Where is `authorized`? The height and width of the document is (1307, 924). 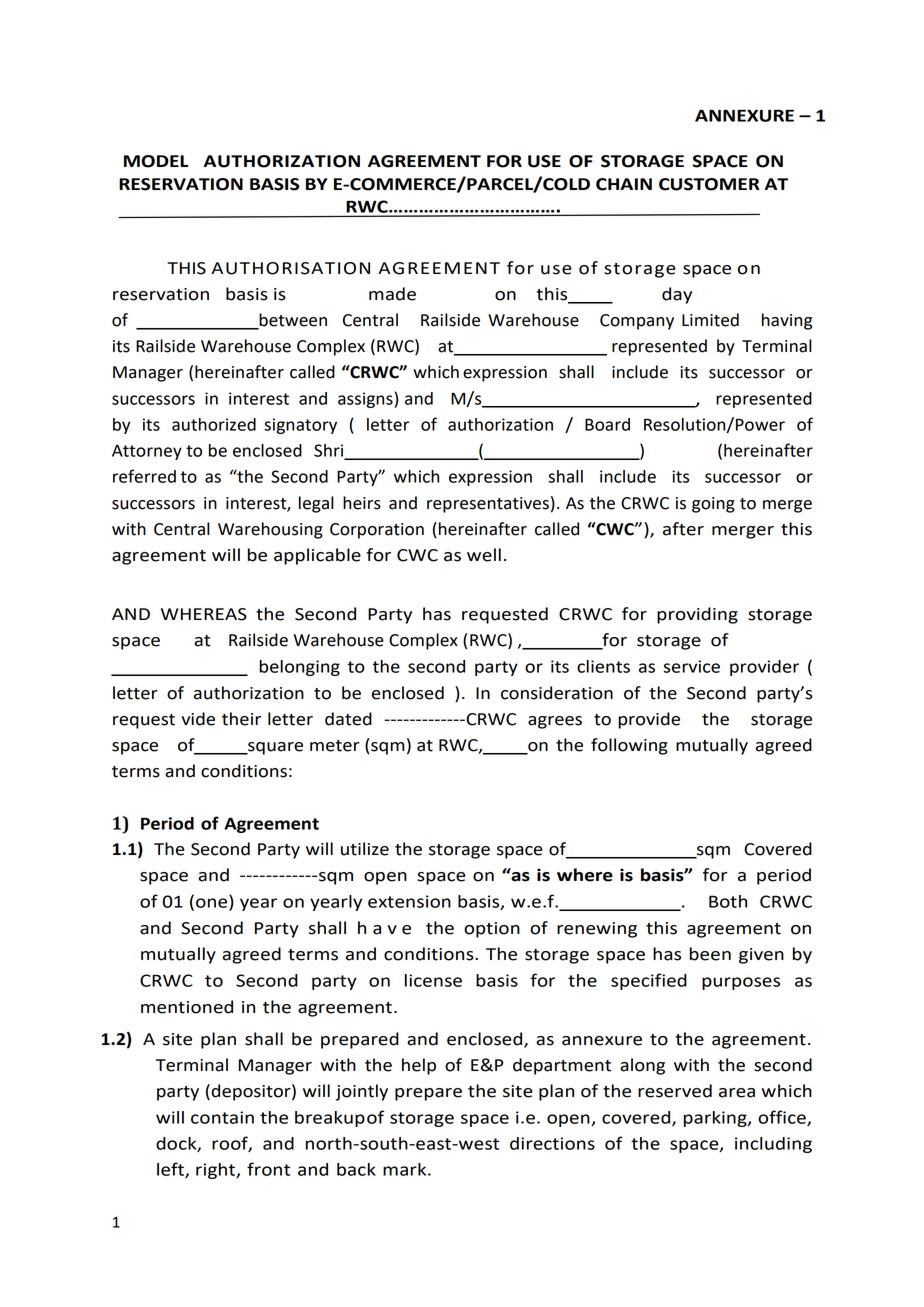
authorized is located at coordinates (214, 424).
